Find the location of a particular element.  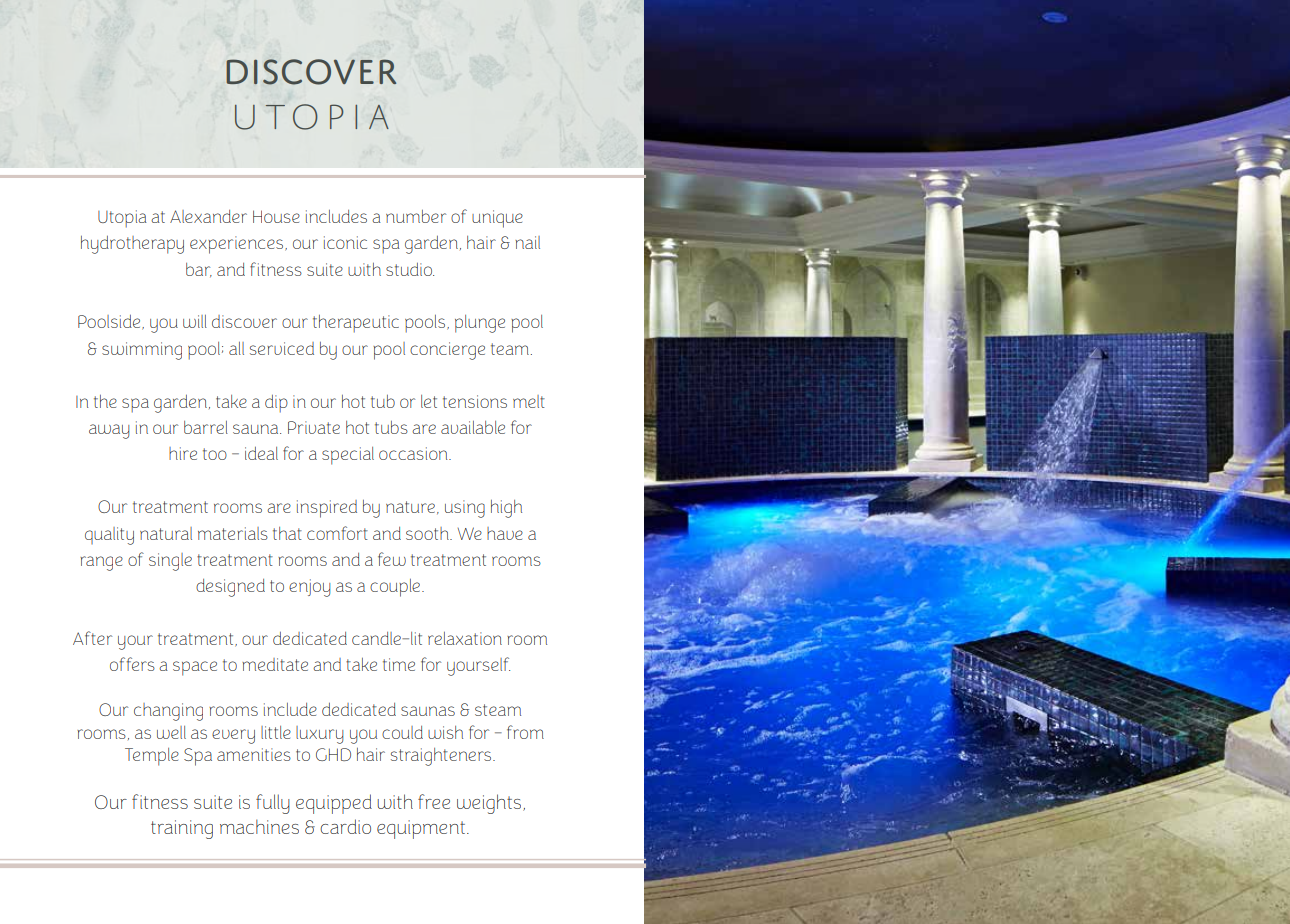

equipped is located at coordinates (334, 804).
